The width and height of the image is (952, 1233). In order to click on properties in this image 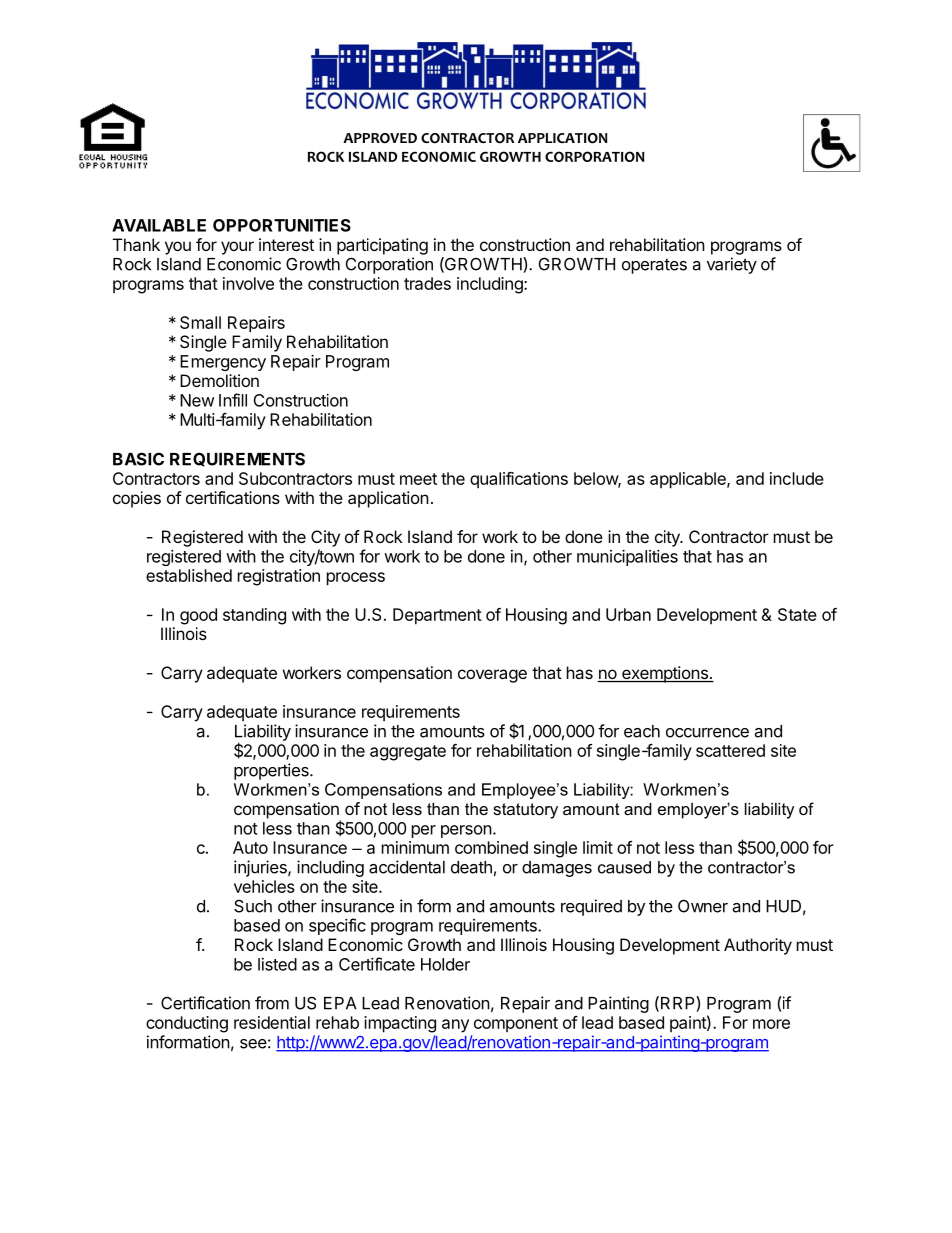, I will do `click(272, 771)`.
